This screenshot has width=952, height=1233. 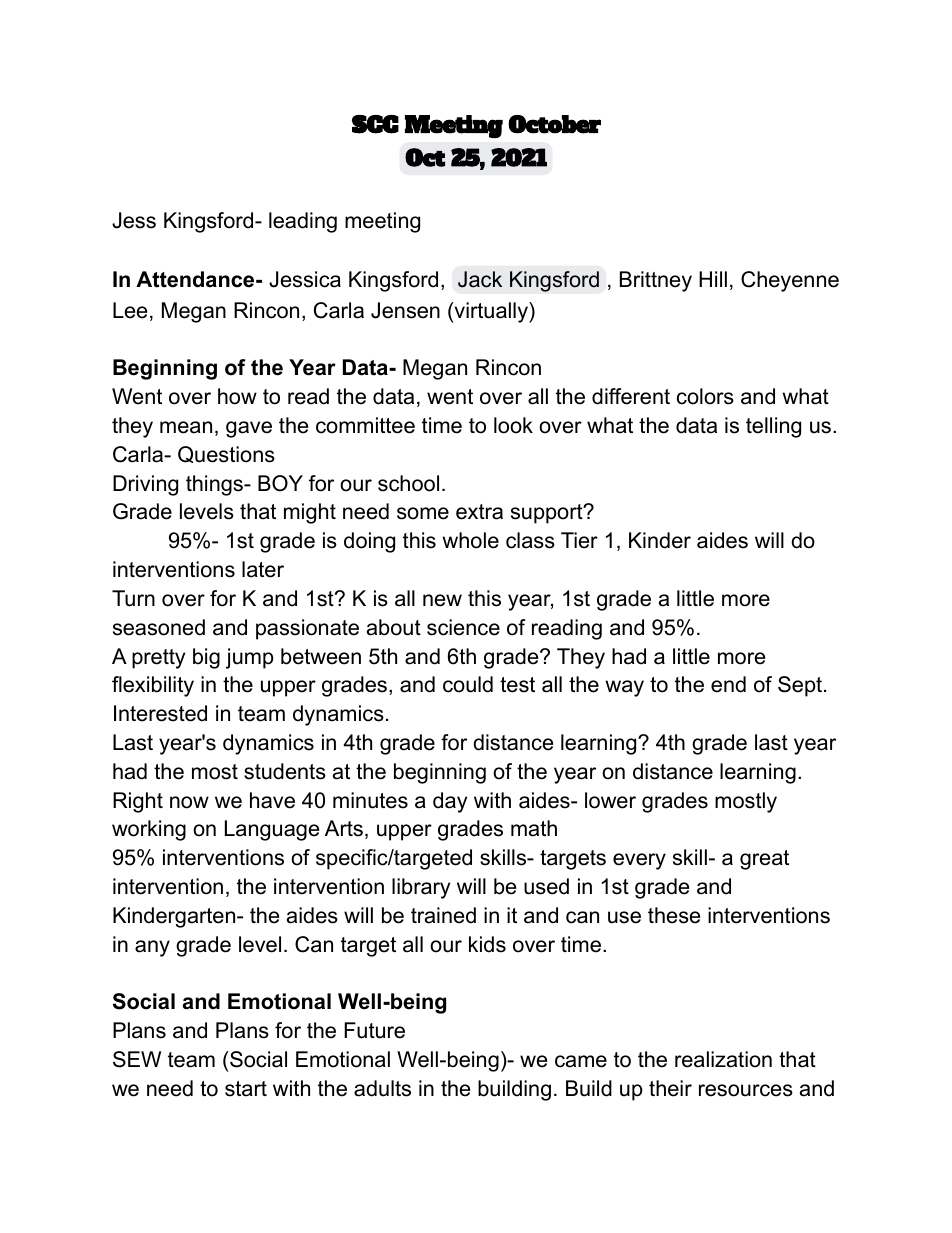 I want to click on look, so click(x=513, y=425).
